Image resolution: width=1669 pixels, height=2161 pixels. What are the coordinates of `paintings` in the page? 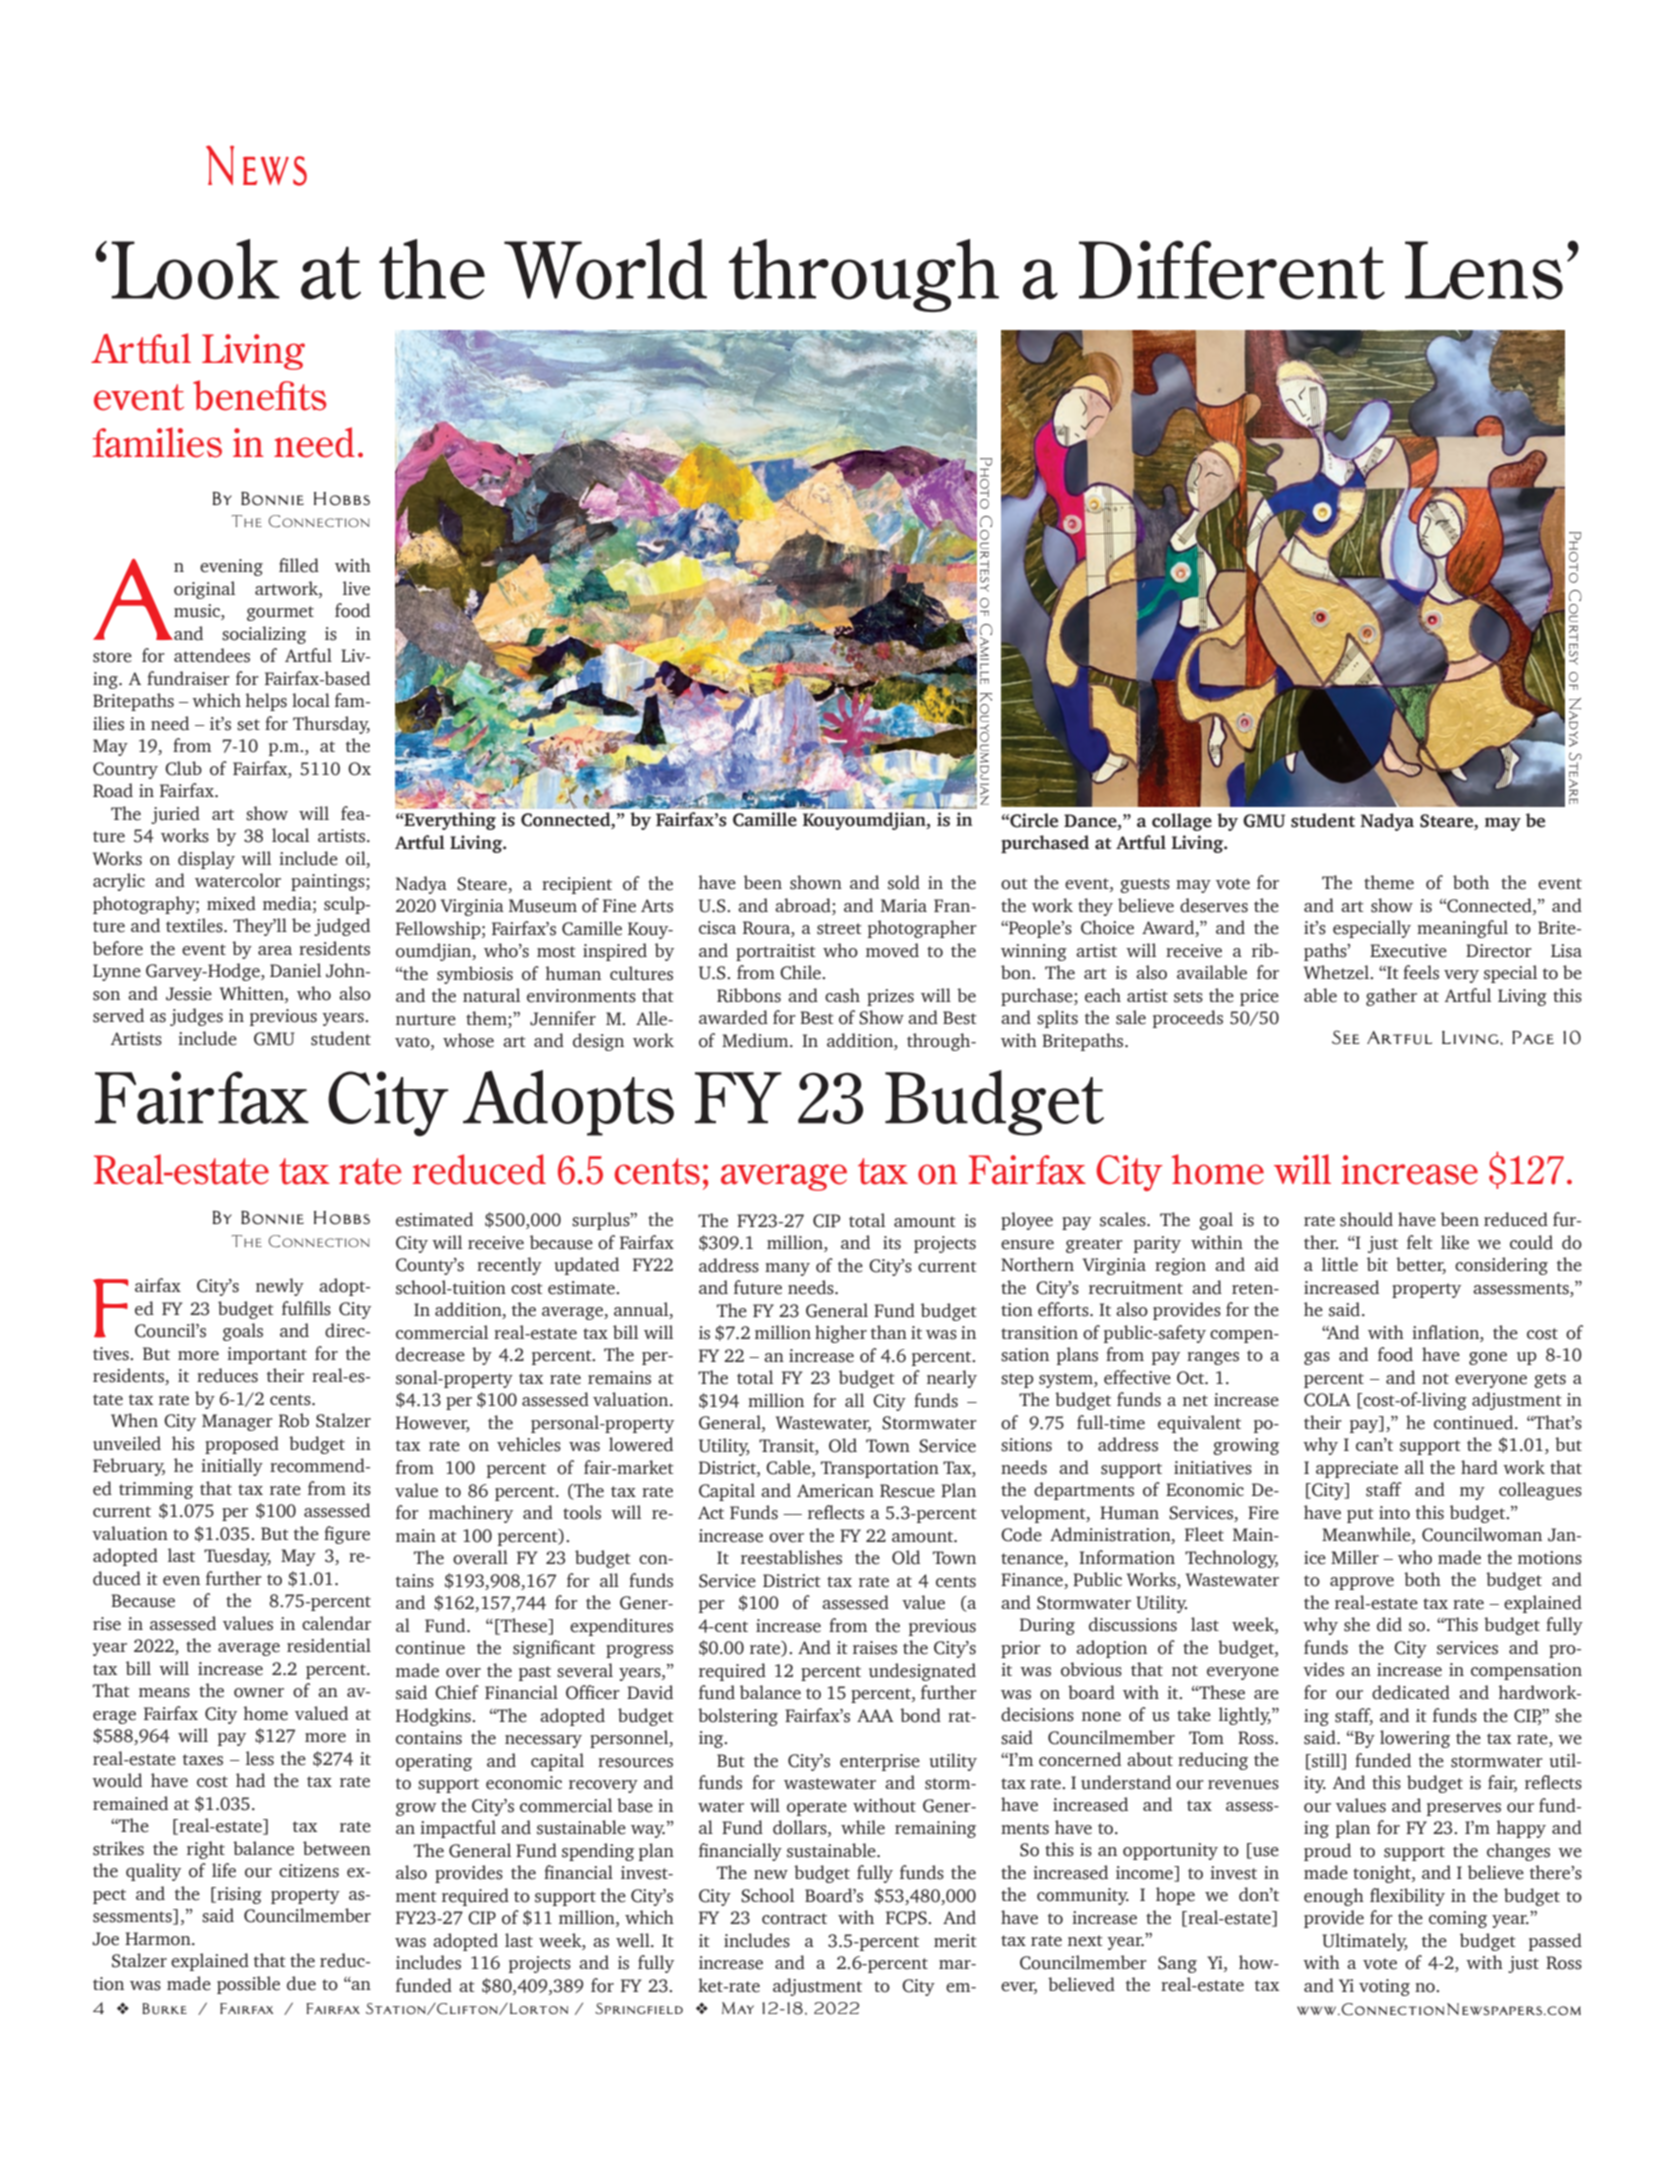 It's located at (329, 882).
